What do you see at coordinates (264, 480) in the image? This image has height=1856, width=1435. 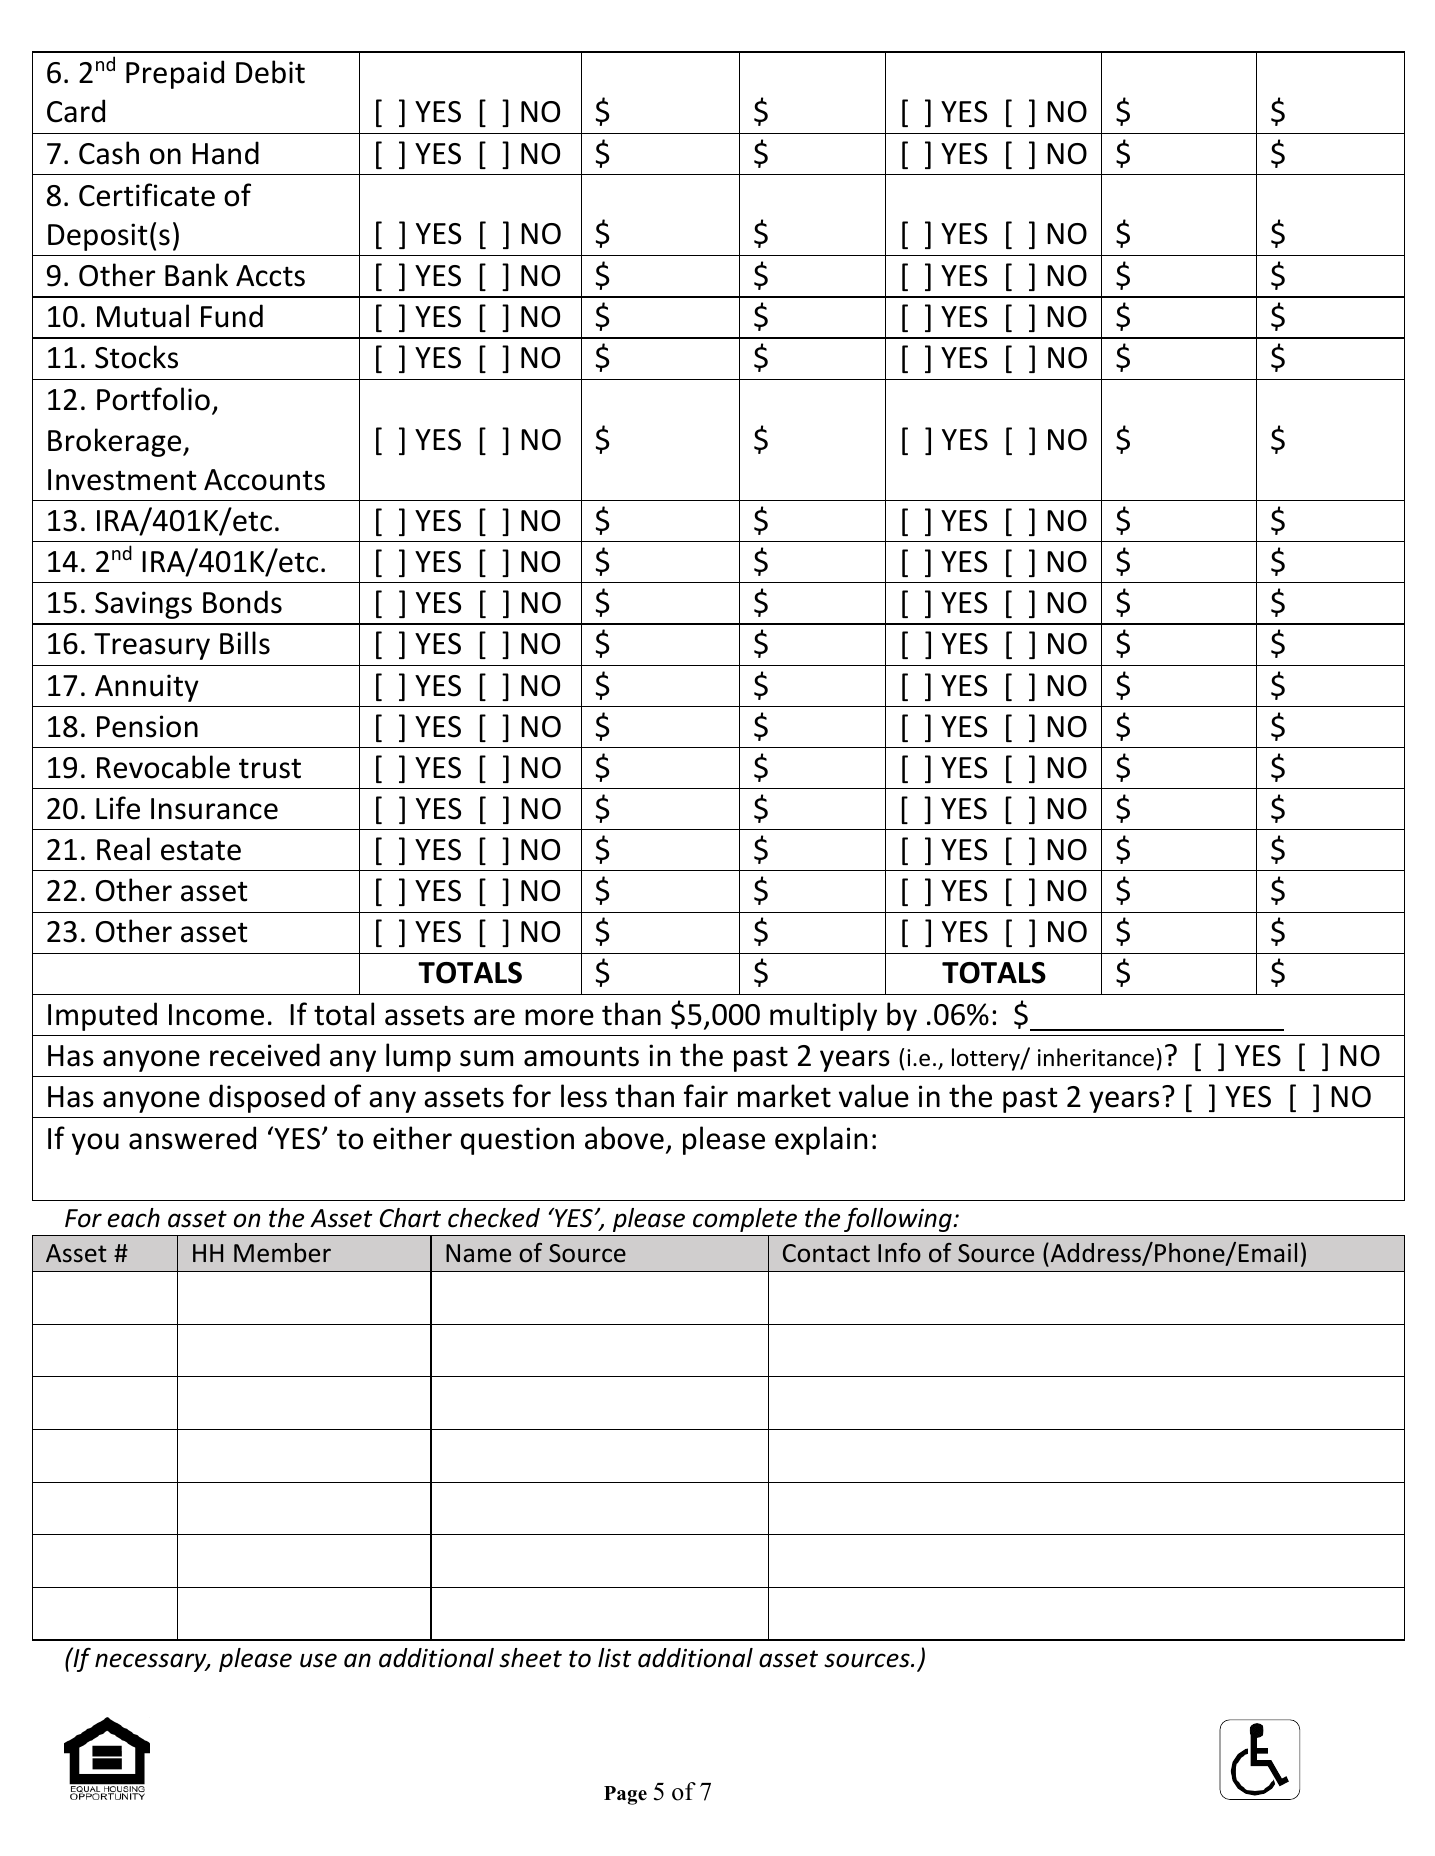 I see `Accounts` at bounding box center [264, 480].
